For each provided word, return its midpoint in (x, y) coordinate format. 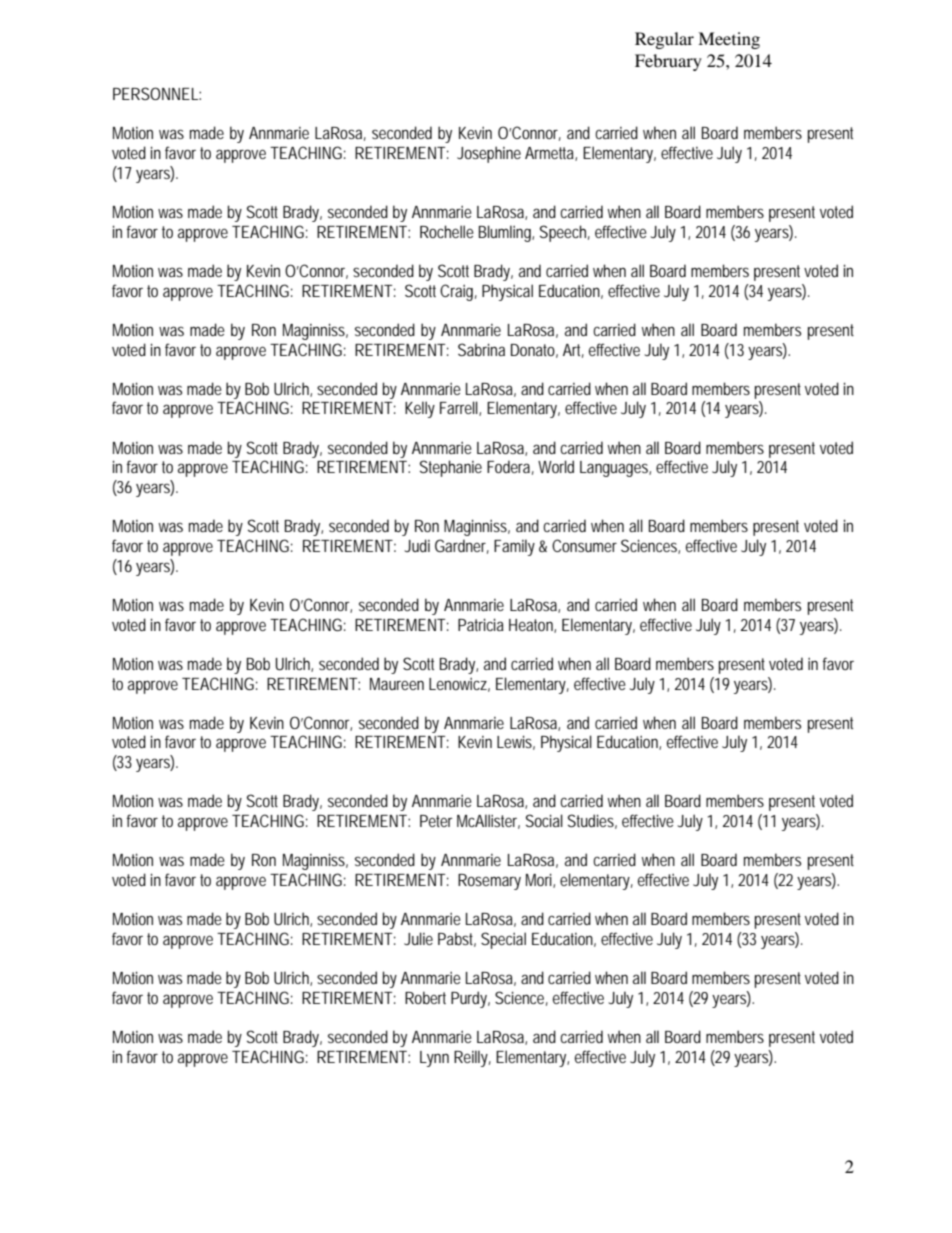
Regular (664, 40)
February (668, 62)
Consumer (584, 545)
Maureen (397, 684)
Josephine (489, 154)
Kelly (420, 409)
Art (573, 351)
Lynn (434, 1059)
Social (544, 820)
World (556, 466)
